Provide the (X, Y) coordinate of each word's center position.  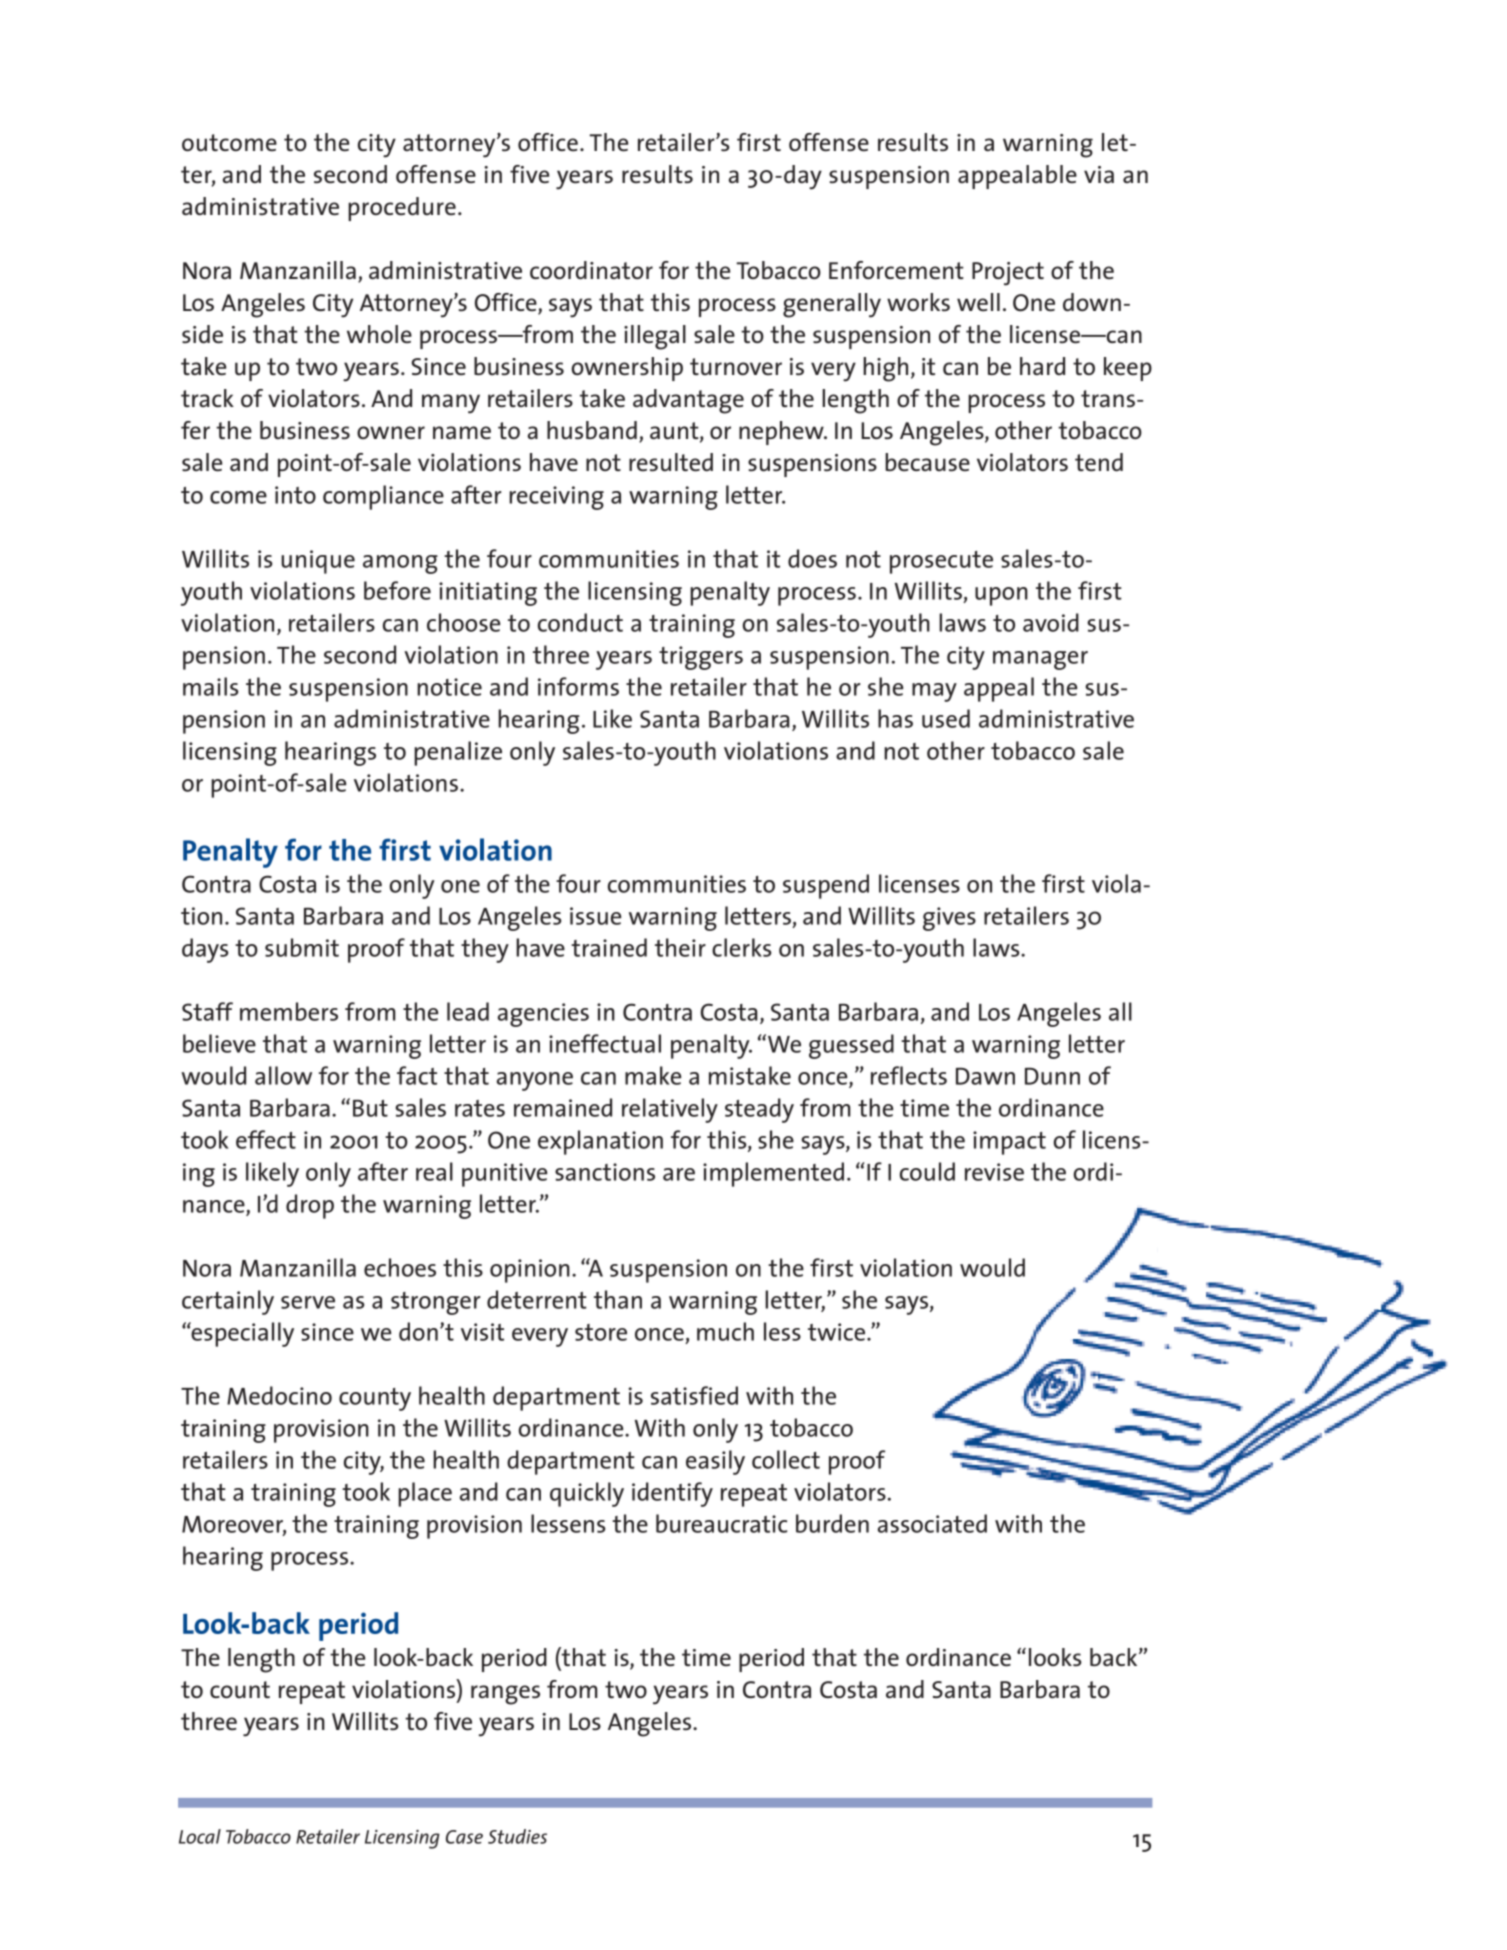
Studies (517, 1836)
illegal (655, 337)
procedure (402, 209)
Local (200, 1836)
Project (1008, 274)
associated (932, 1523)
